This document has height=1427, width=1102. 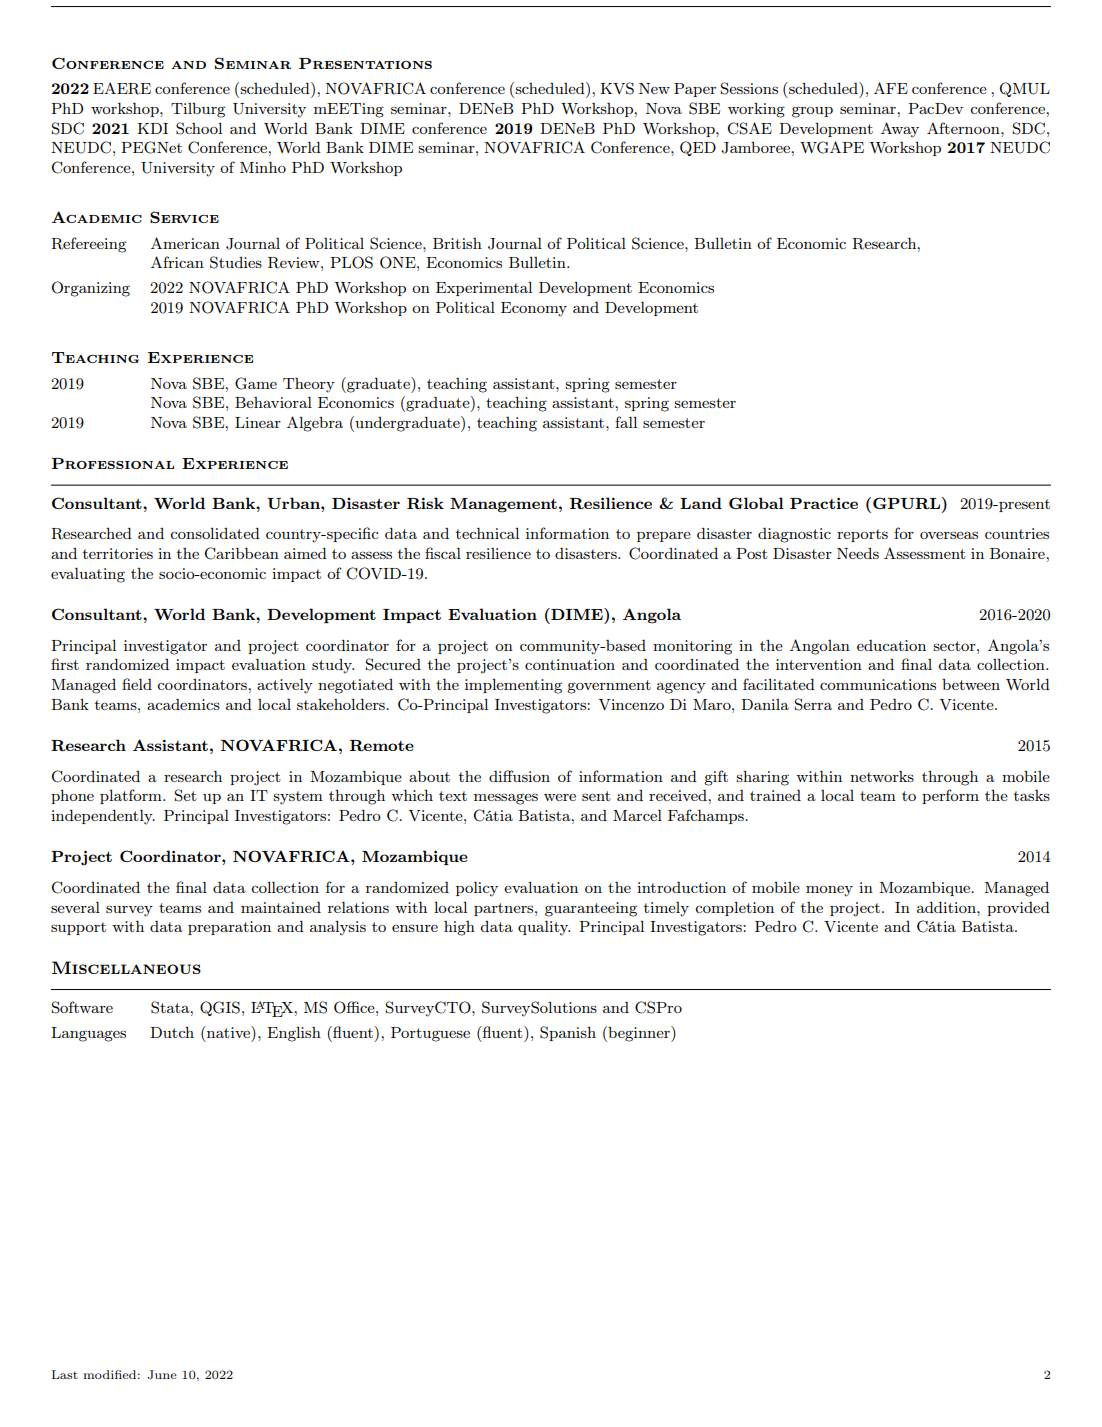 I want to click on quality, so click(x=544, y=928).
